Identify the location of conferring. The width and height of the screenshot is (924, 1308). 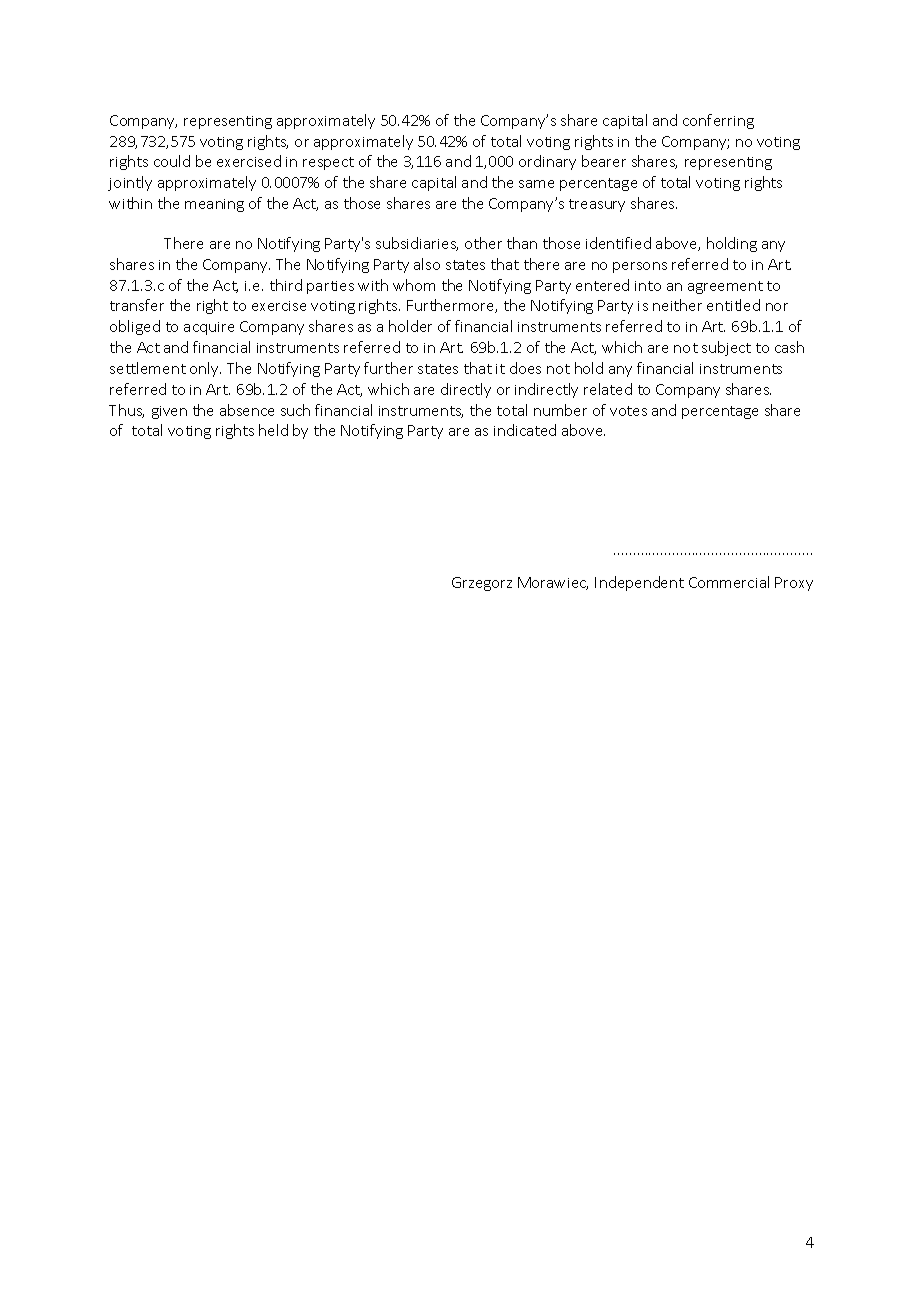
(718, 121).
